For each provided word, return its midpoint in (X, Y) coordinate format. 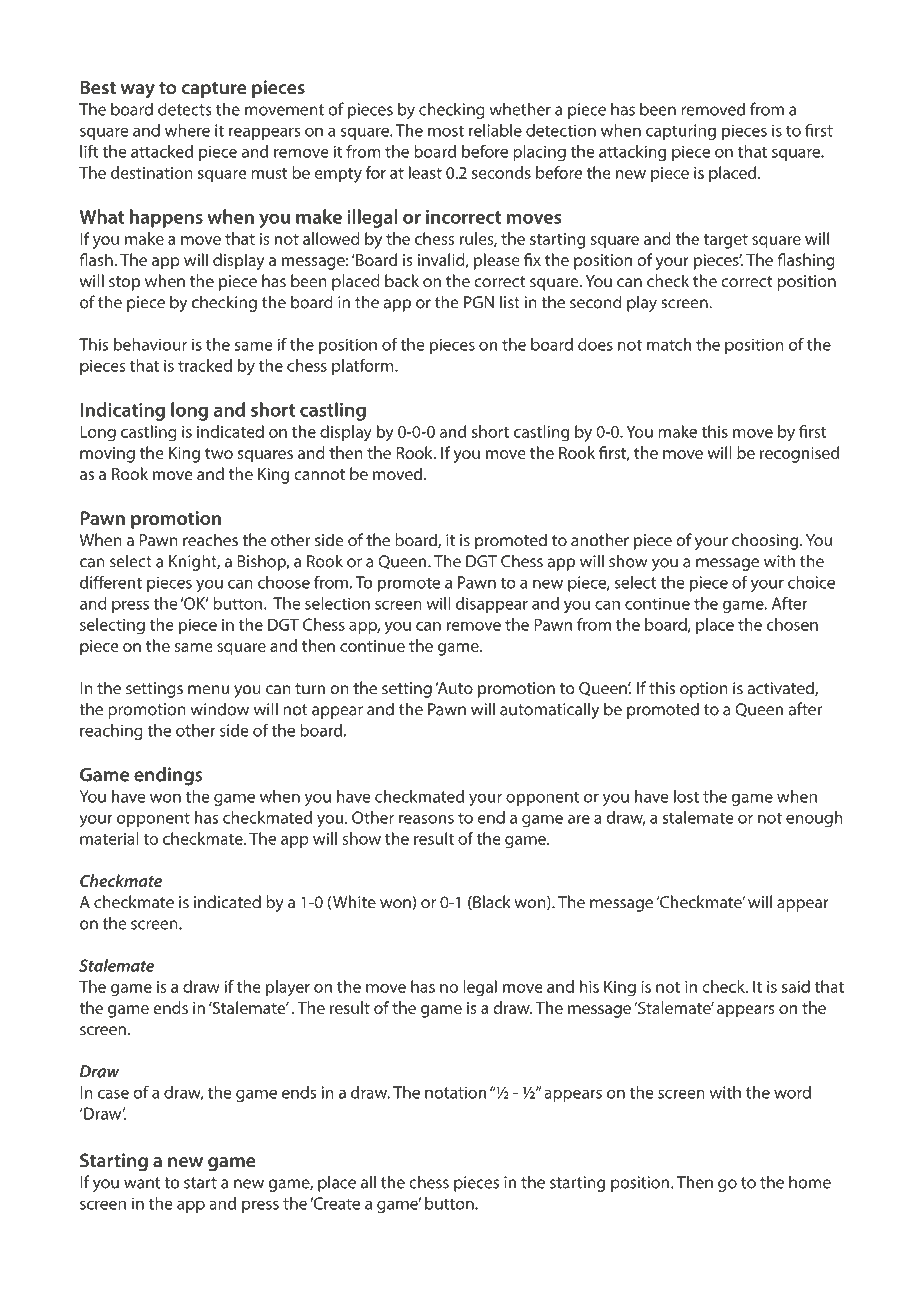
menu (208, 690)
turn (310, 689)
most (446, 131)
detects (185, 109)
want (142, 1183)
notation (456, 1092)
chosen (792, 624)
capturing (681, 132)
